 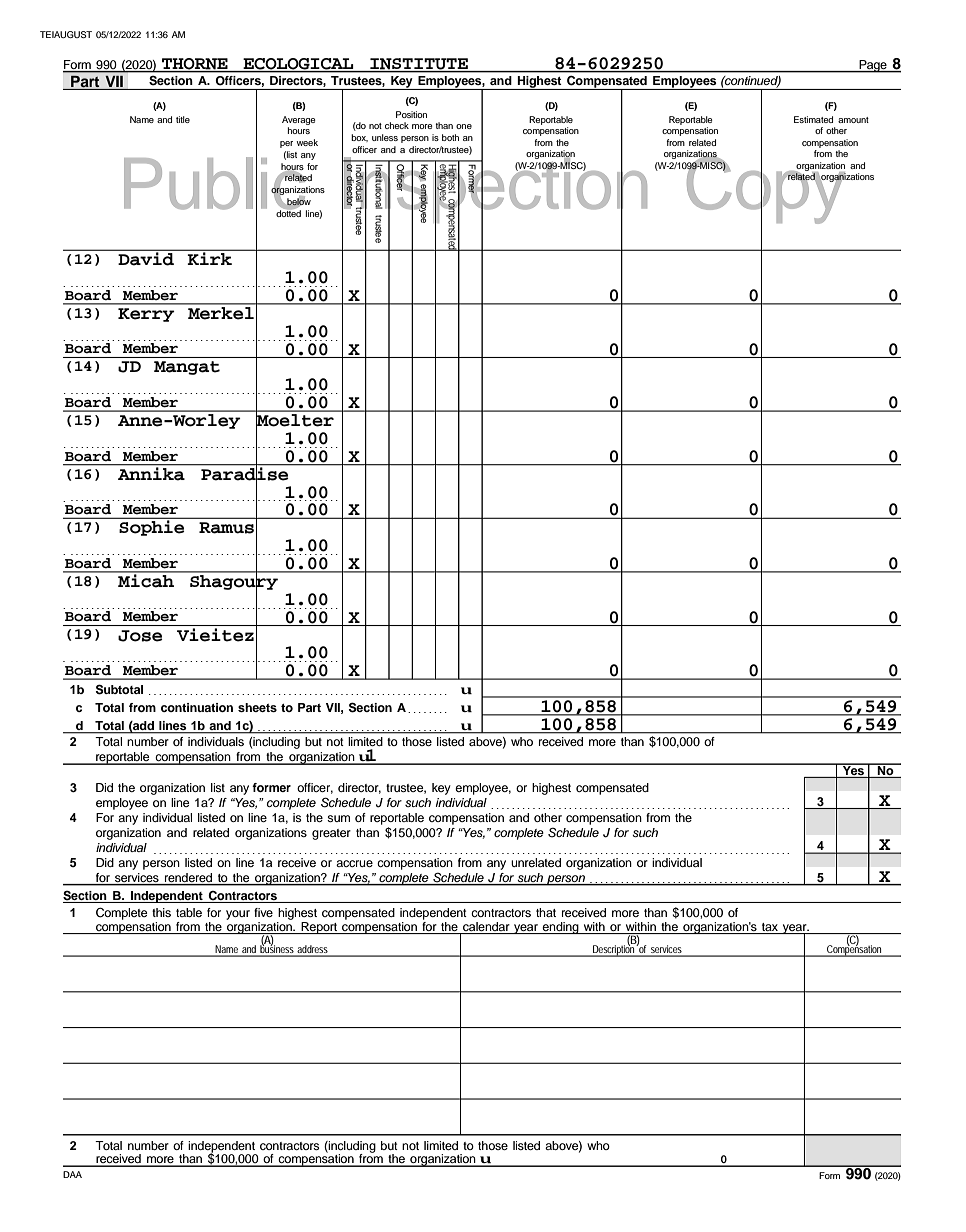 I want to click on address, so click(x=313, y=950).
